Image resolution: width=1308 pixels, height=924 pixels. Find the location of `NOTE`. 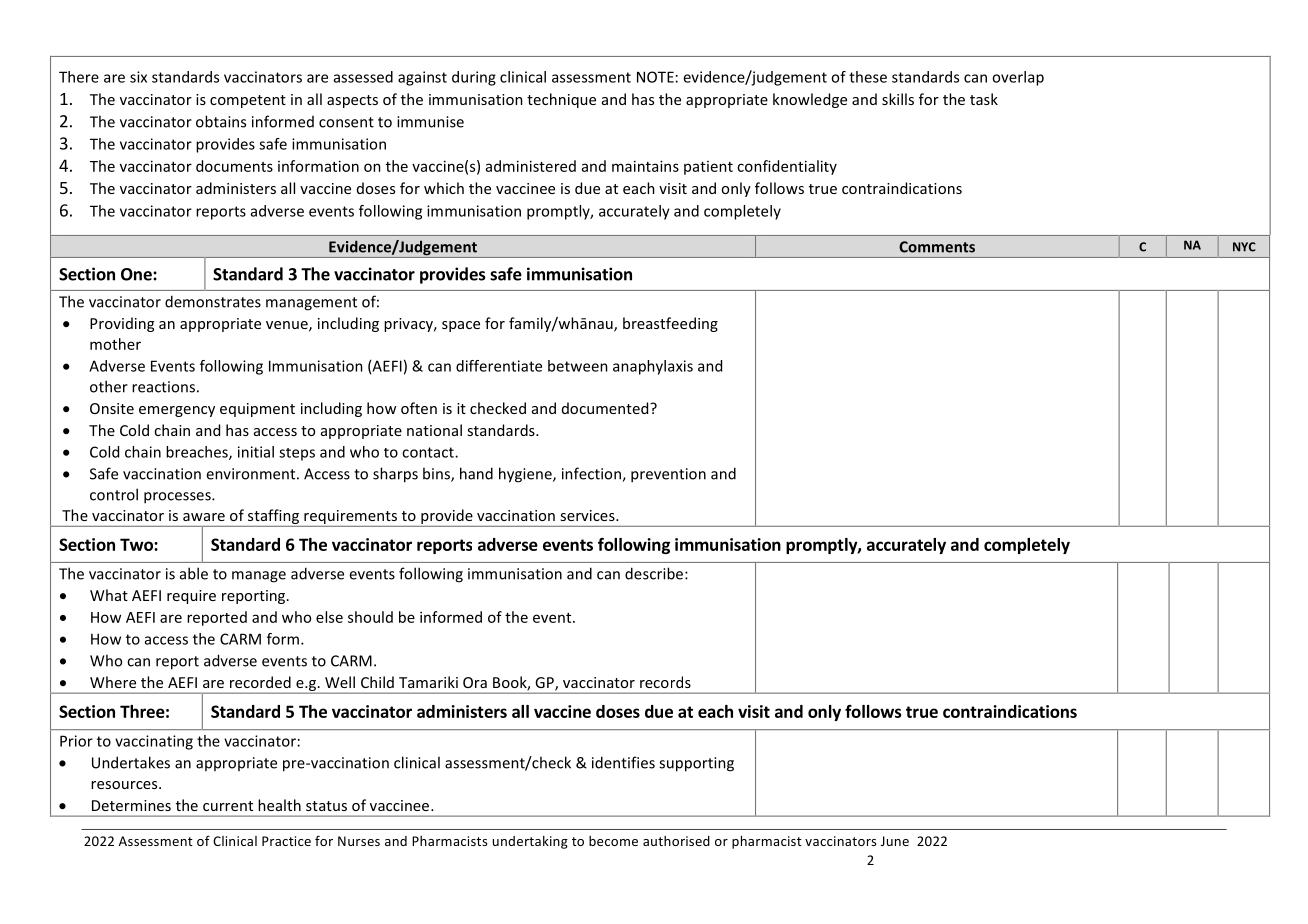

NOTE is located at coordinates (655, 77).
